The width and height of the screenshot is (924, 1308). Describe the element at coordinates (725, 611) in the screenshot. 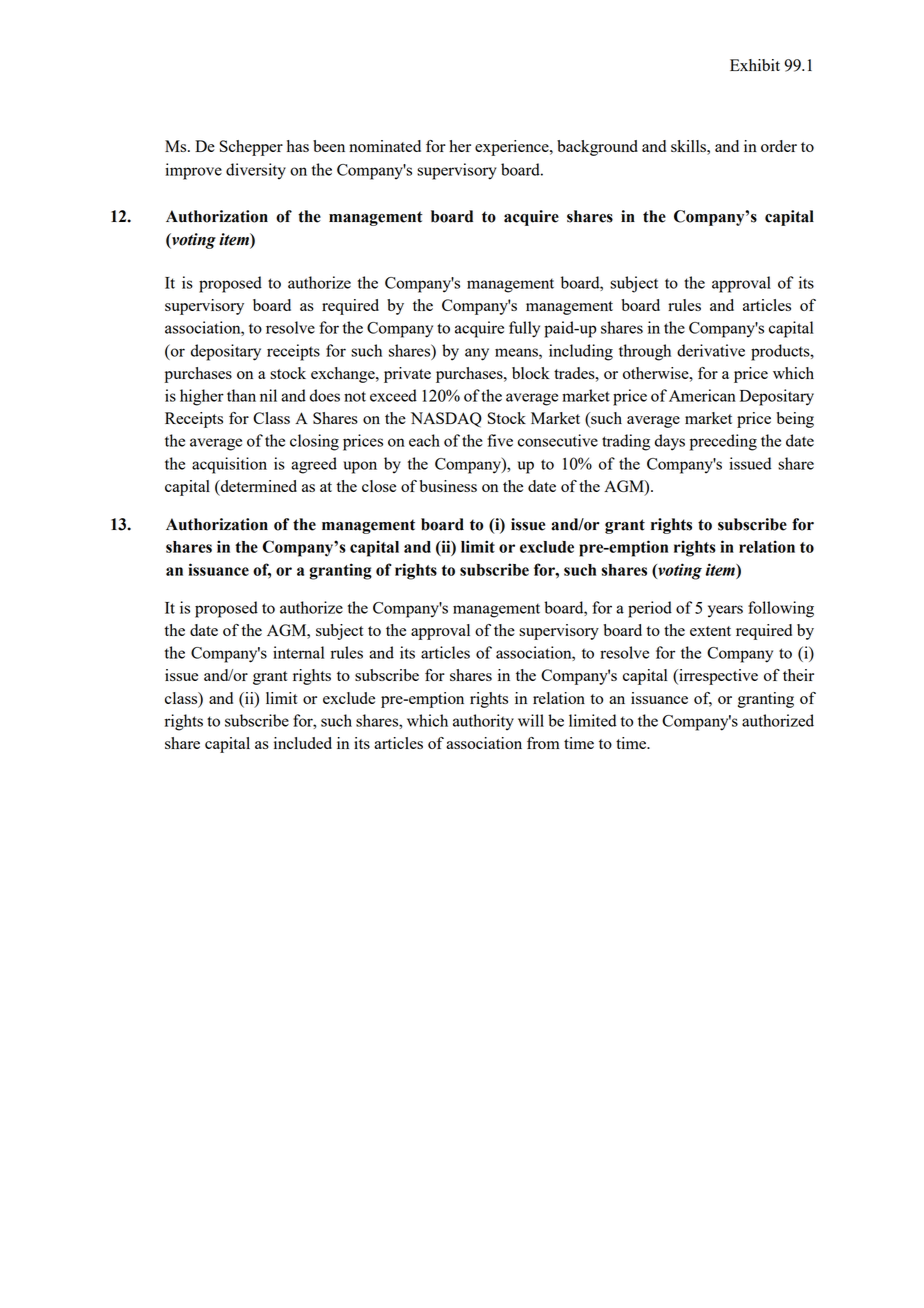

I see `years` at that location.
